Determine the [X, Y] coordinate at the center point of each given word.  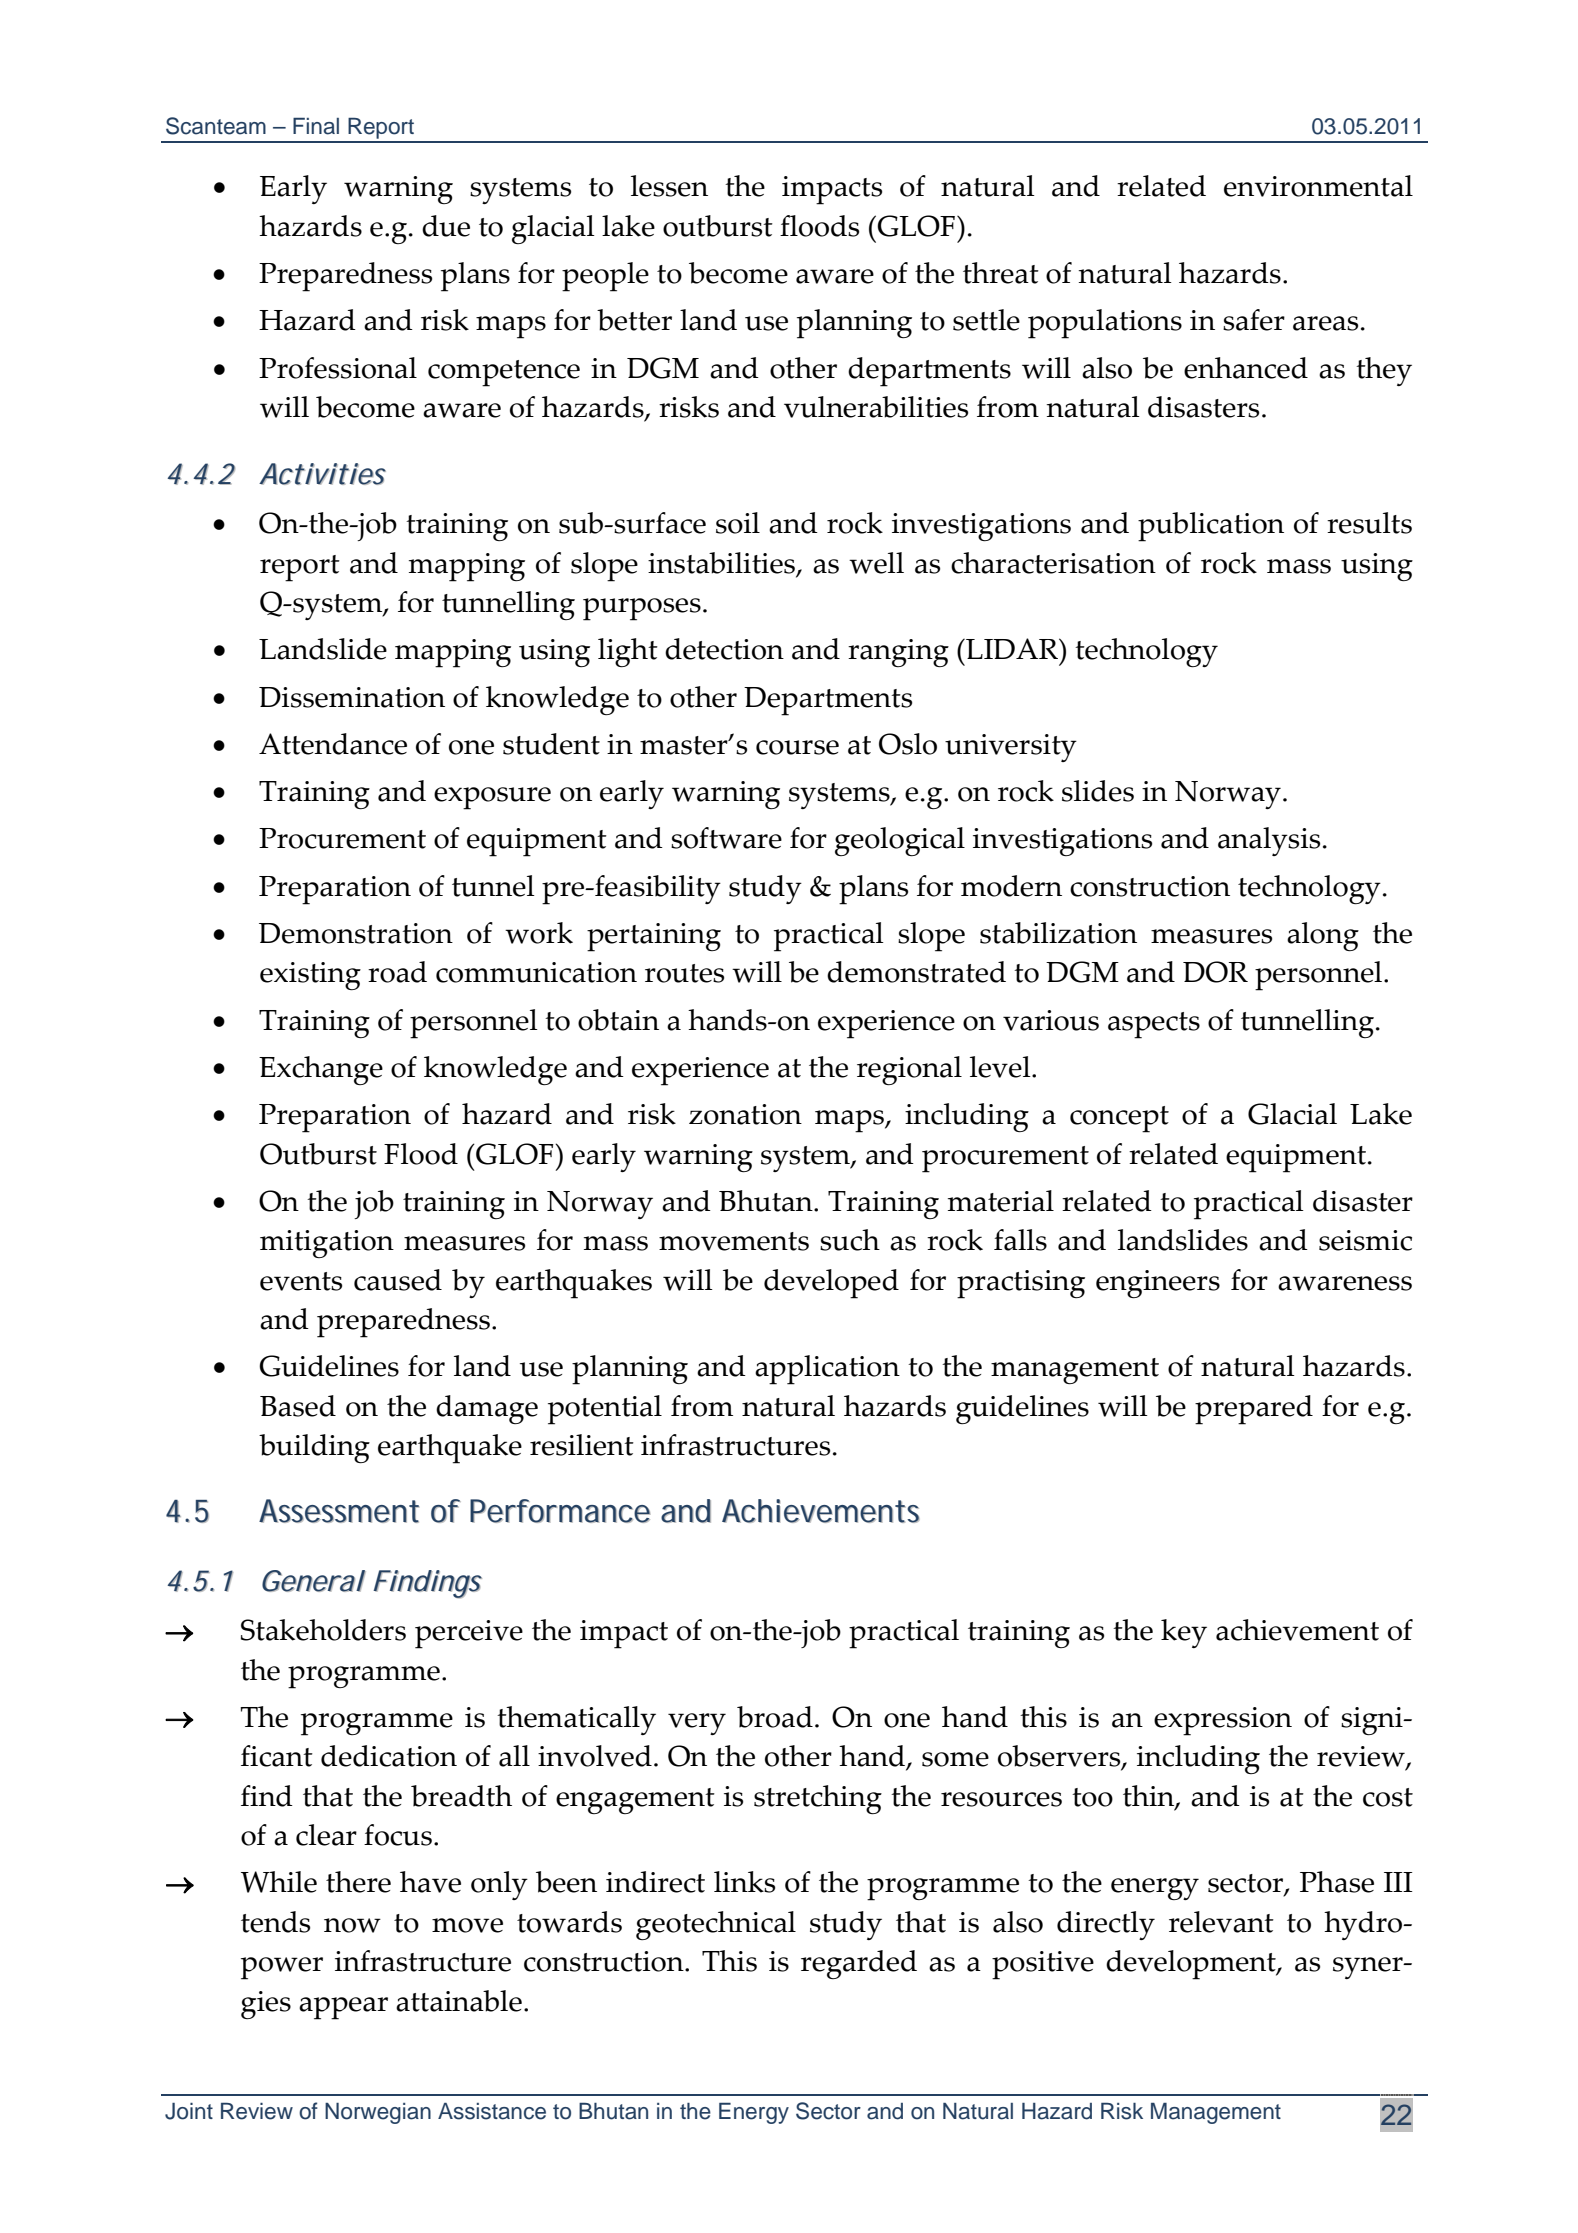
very [697, 1724]
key [1184, 1633]
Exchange [321, 1070]
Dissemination [352, 697]
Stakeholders [323, 1630]
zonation [745, 1114]
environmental [1318, 186]
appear [343, 2008]
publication [1211, 527]
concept [1119, 1119]
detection [724, 649]
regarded [859, 1964]
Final [316, 126]
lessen [669, 186]
